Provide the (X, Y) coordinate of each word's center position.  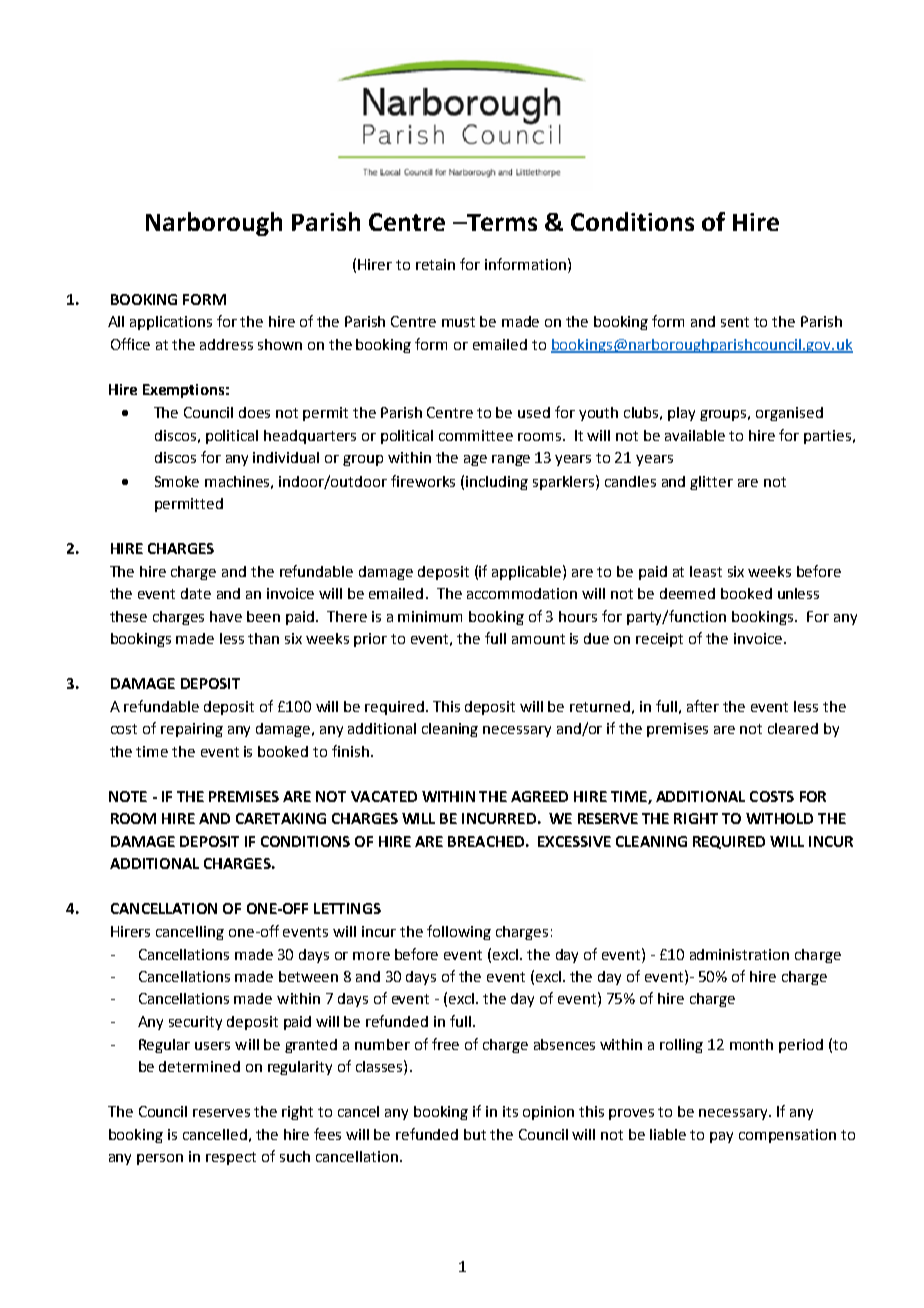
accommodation (522, 593)
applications (171, 323)
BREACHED (486, 841)
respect (231, 1158)
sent (735, 322)
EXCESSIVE (574, 841)
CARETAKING (281, 818)
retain (435, 264)
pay (721, 1137)
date (196, 593)
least (706, 571)
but (475, 1134)
